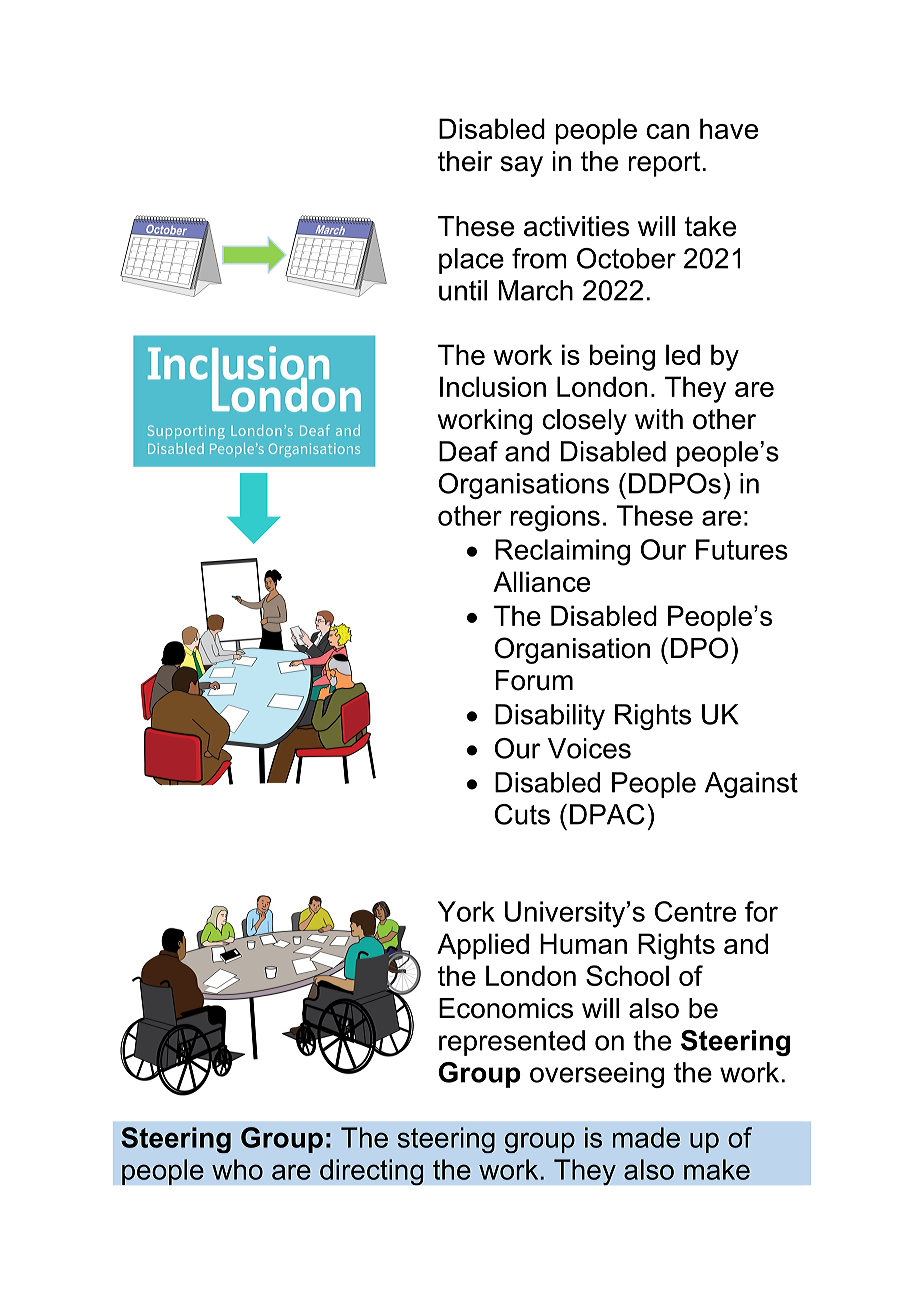  I want to click on Futures, so click(742, 549).
